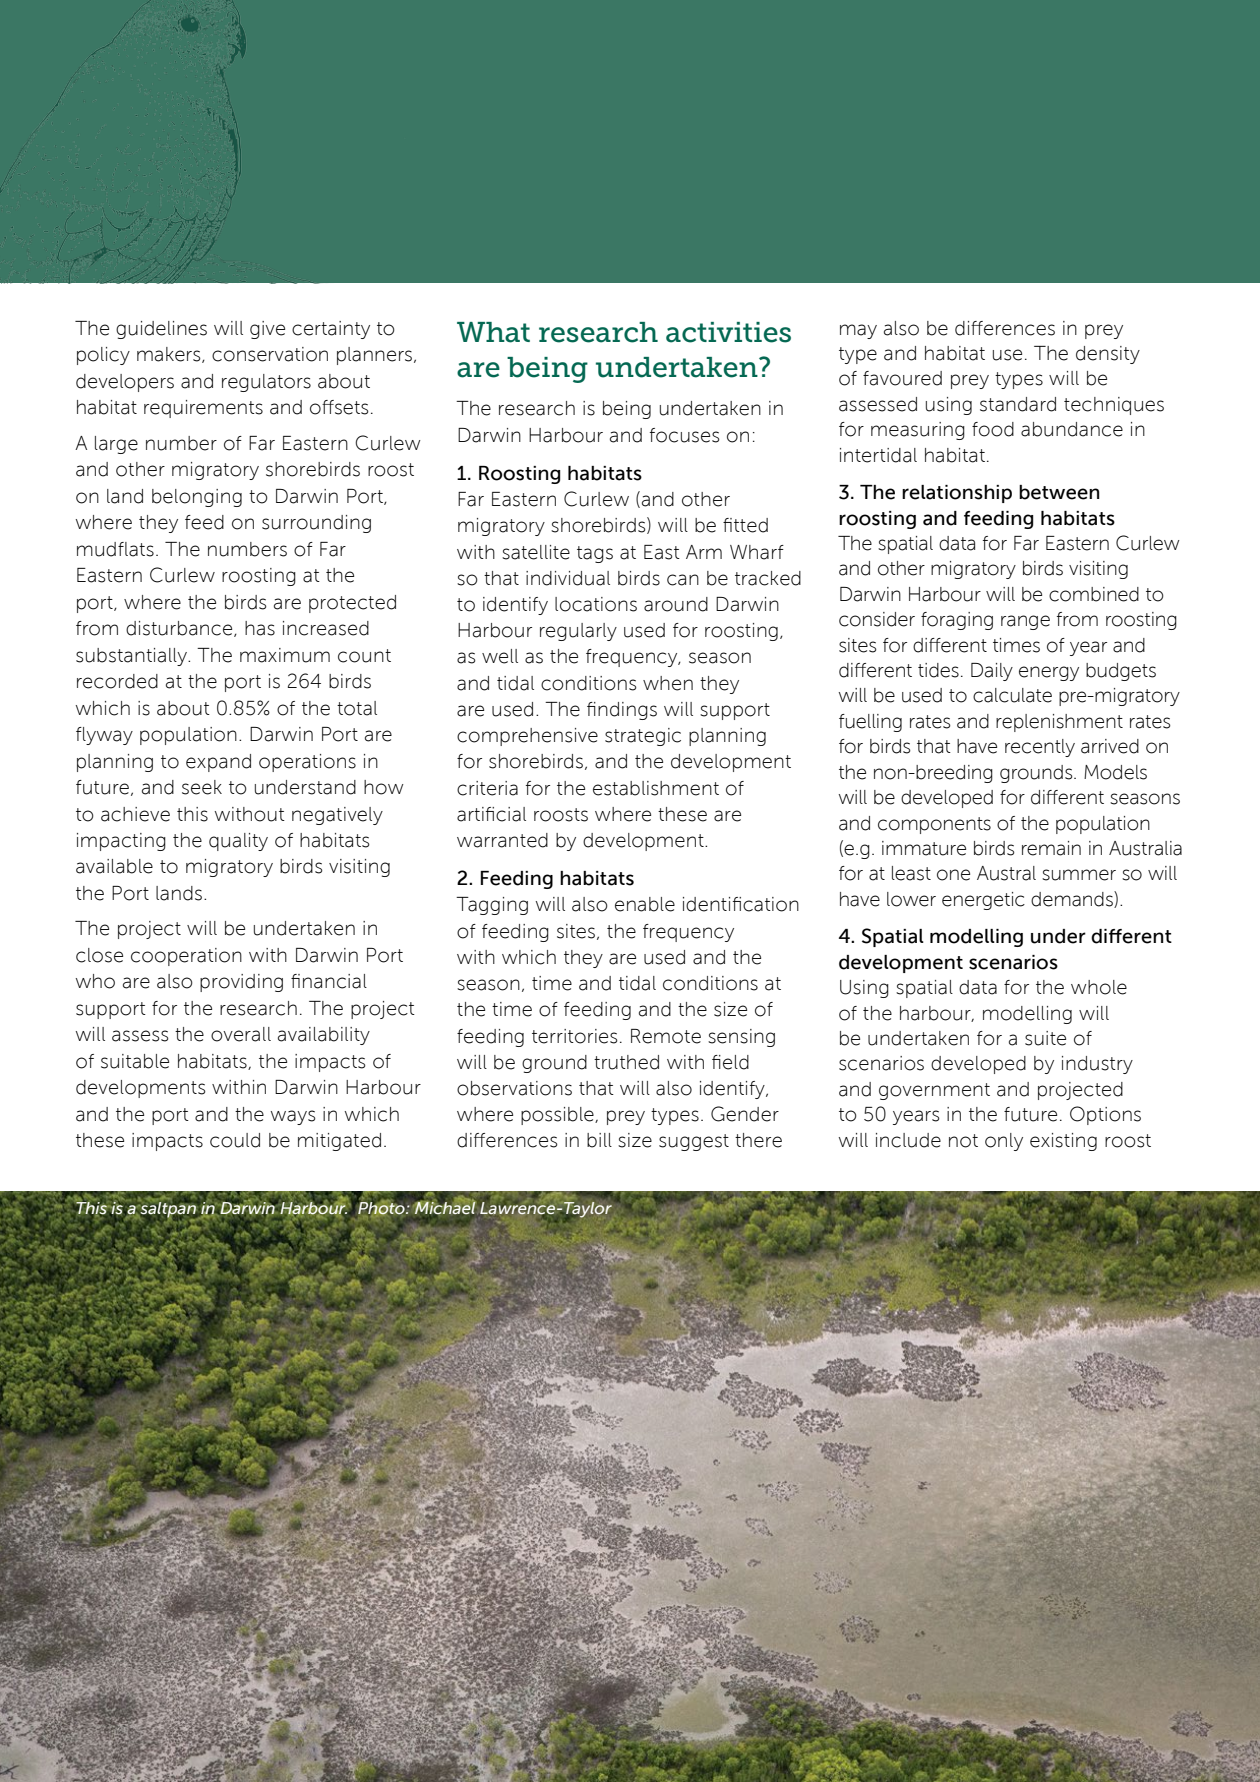 This image has height=1782, width=1260. I want to click on favoured, so click(902, 378).
